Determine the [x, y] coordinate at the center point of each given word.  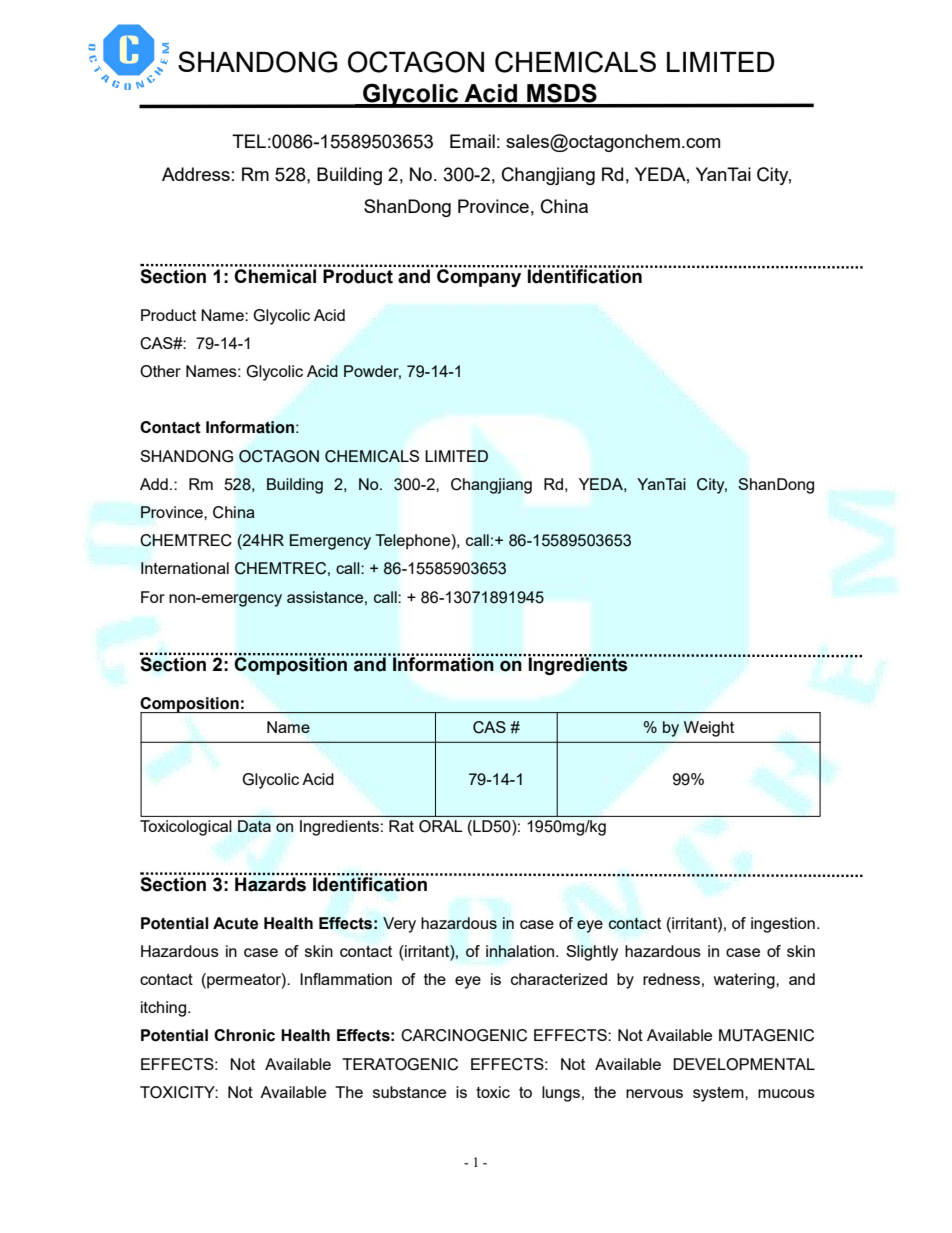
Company [478, 276]
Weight [709, 729]
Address [196, 174]
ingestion [783, 925]
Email [472, 141]
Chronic [244, 1035]
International [185, 568]
